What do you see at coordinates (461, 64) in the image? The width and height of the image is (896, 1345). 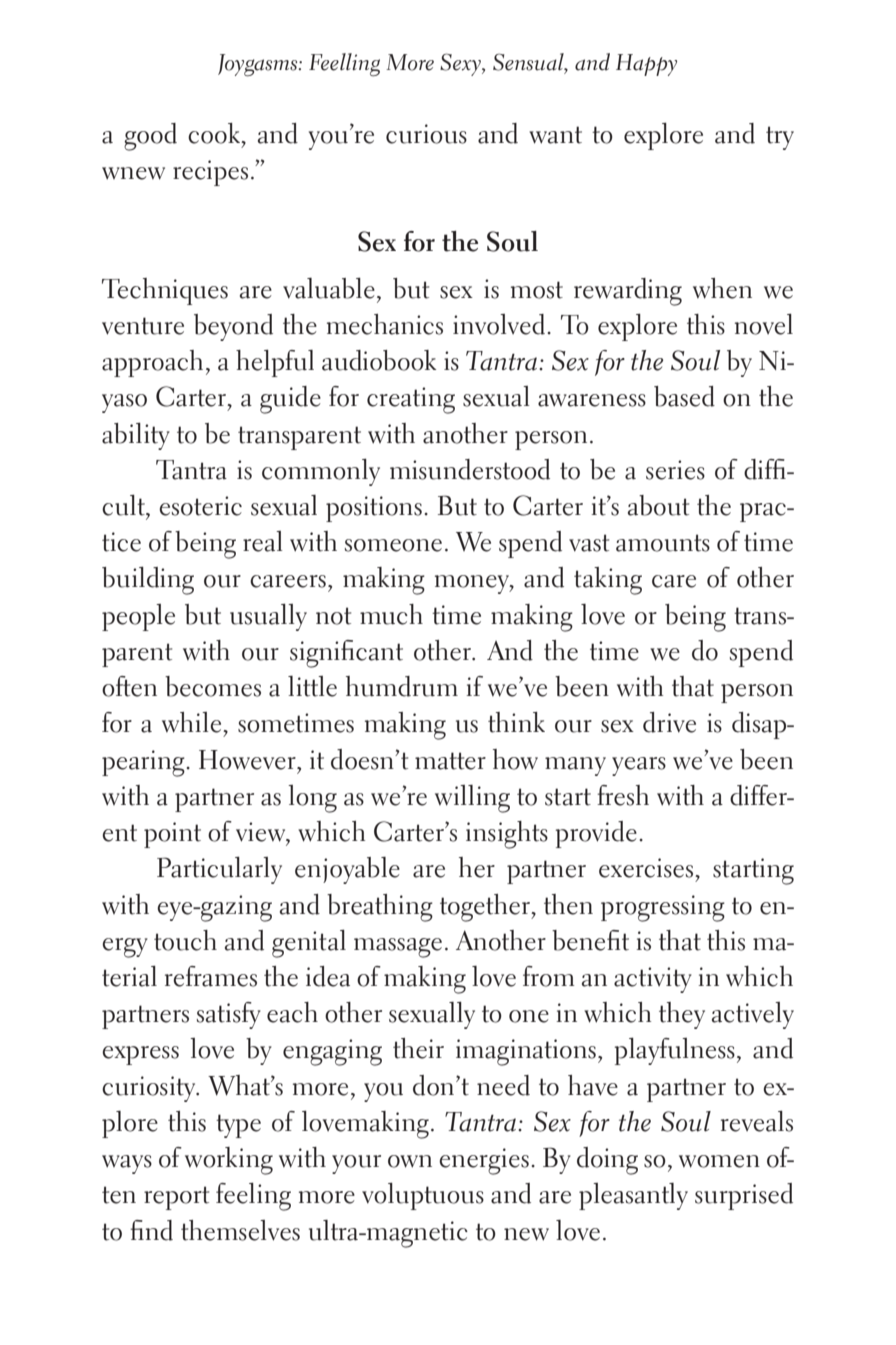 I see `Sexy` at bounding box center [461, 64].
